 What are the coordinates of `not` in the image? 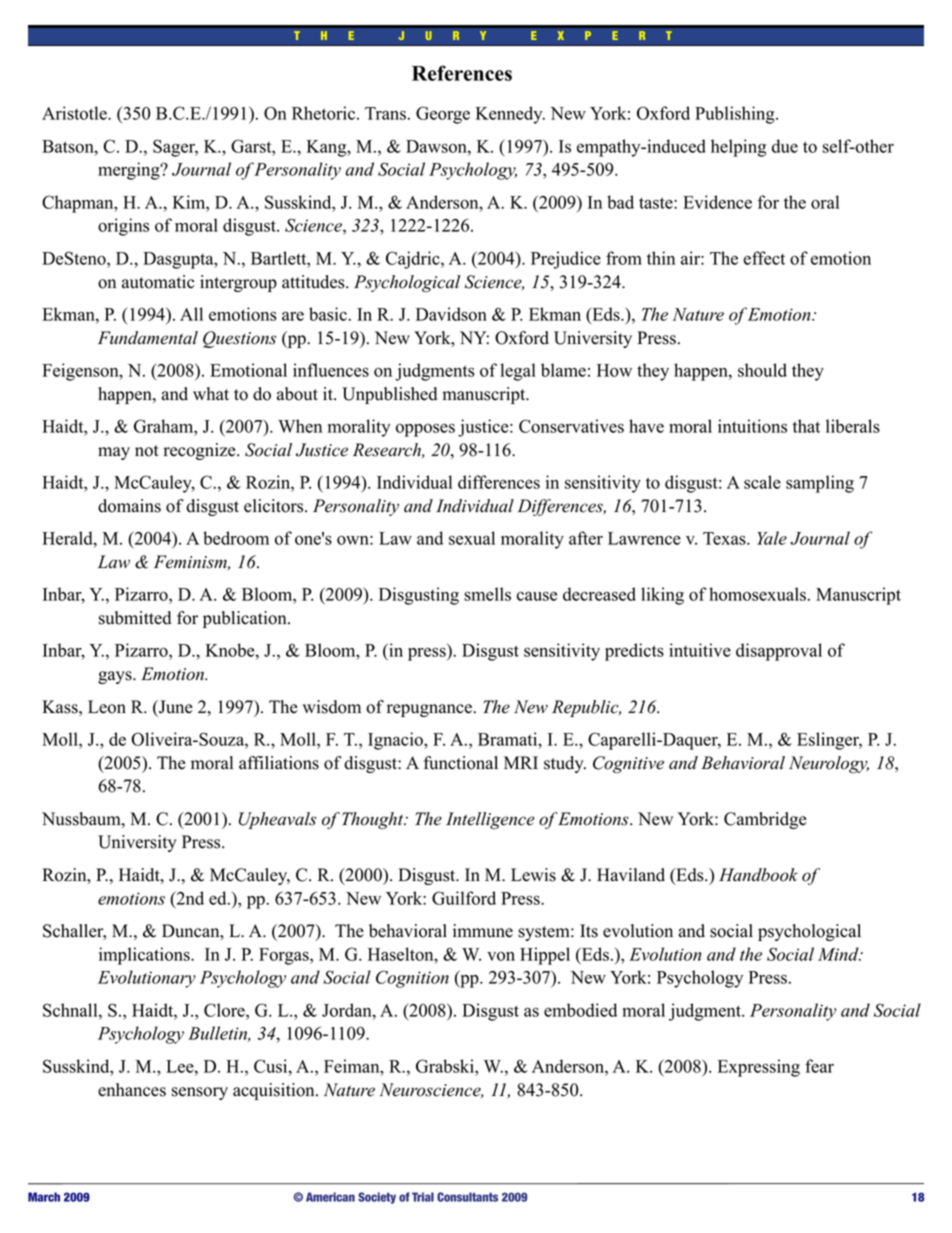 It's located at (147, 451).
